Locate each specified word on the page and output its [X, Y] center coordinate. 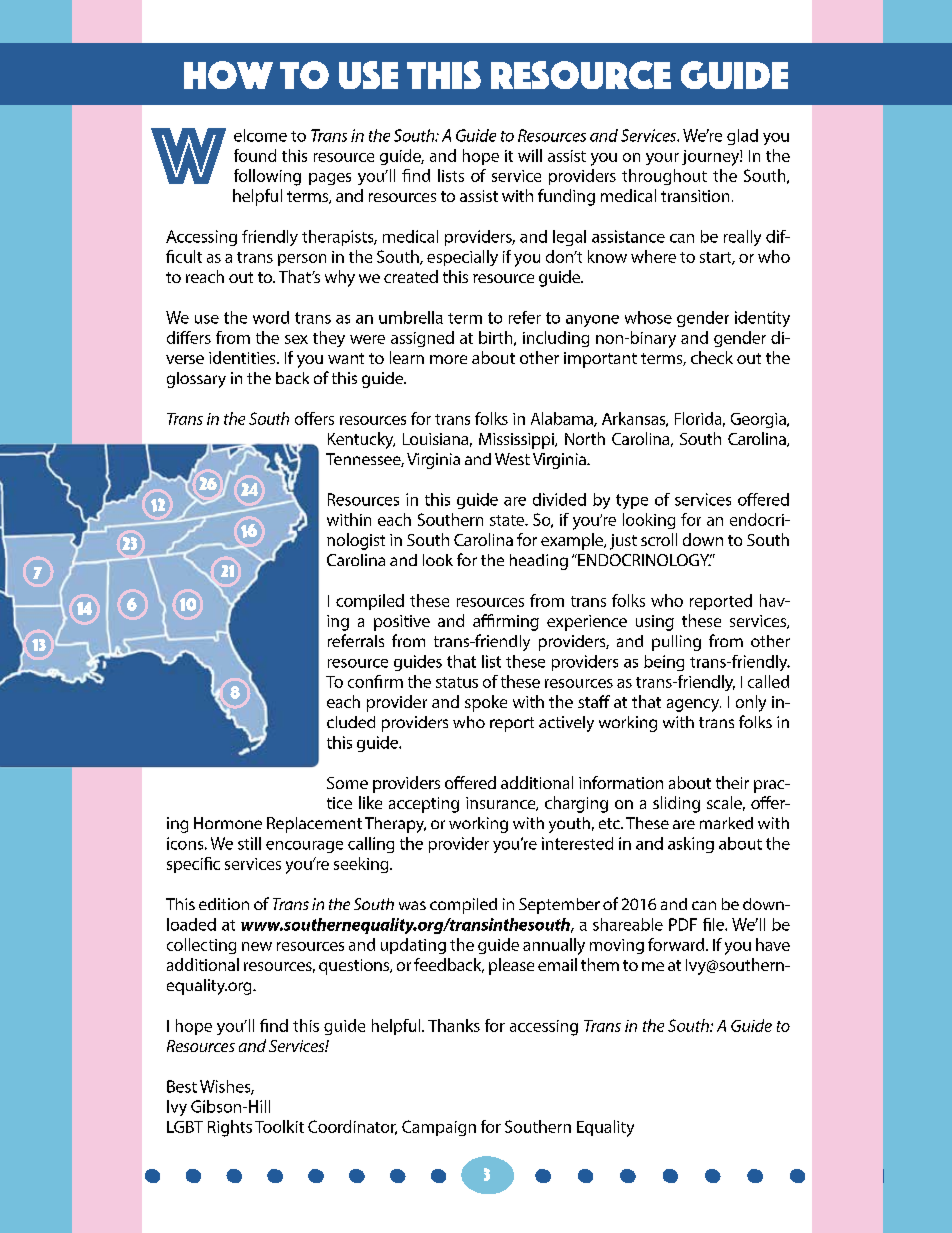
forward [677, 944]
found [255, 155]
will [530, 155]
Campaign [439, 1128]
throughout [664, 177]
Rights [230, 1128]
